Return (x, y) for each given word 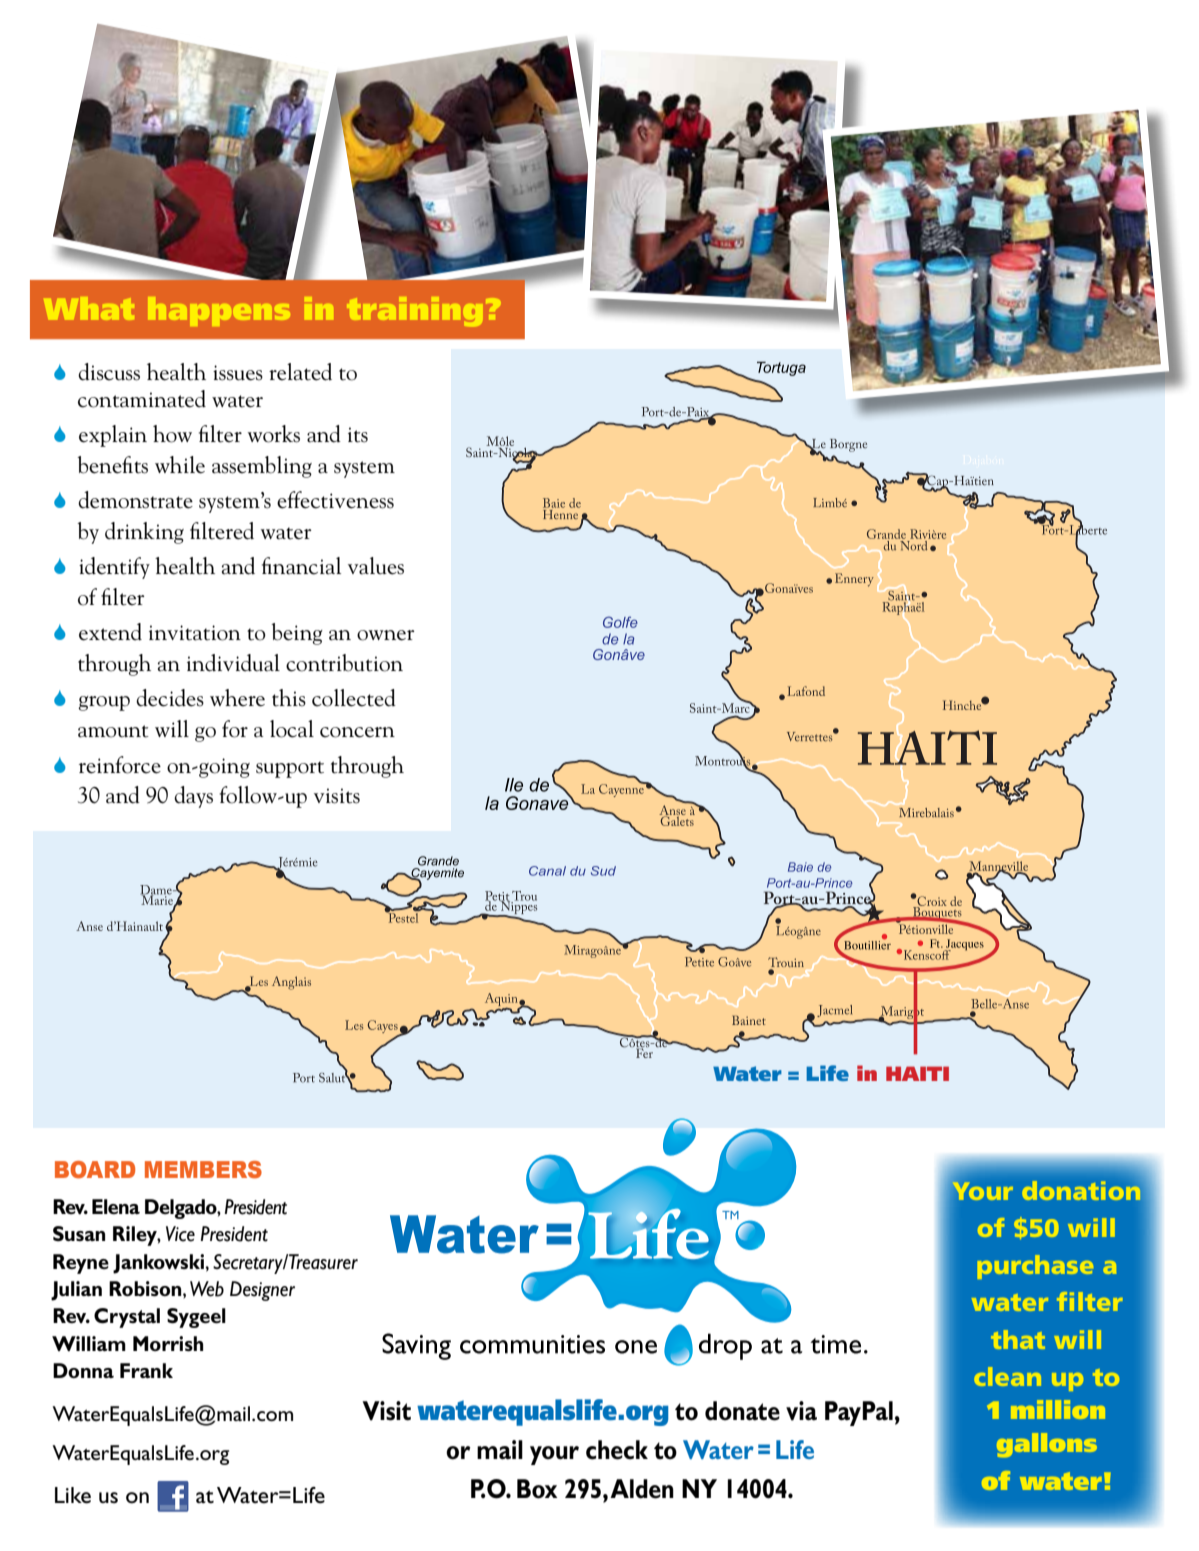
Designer (262, 1291)
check (617, 1450)
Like (73, 1495)
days (193, 797)
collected (354, 698)
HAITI (917, 1073)
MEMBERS (203, 1170)
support (290, 769)
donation (1081, 1190)
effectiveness (335, 500)
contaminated (142, 399)
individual (233, 663)
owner (386, 635)
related (300, 372)
